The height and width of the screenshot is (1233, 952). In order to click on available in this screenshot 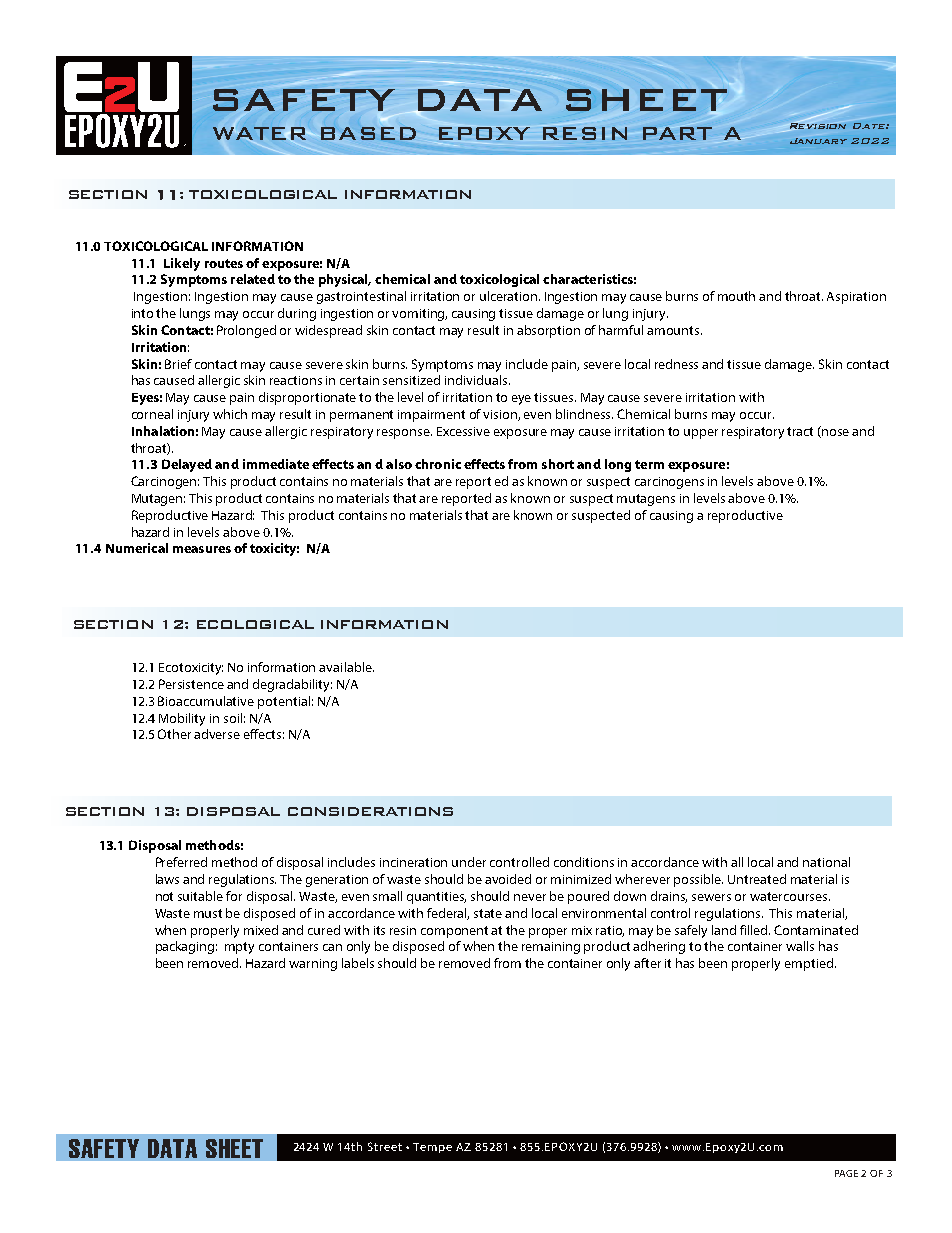, I will do `click(346, 667)`.
